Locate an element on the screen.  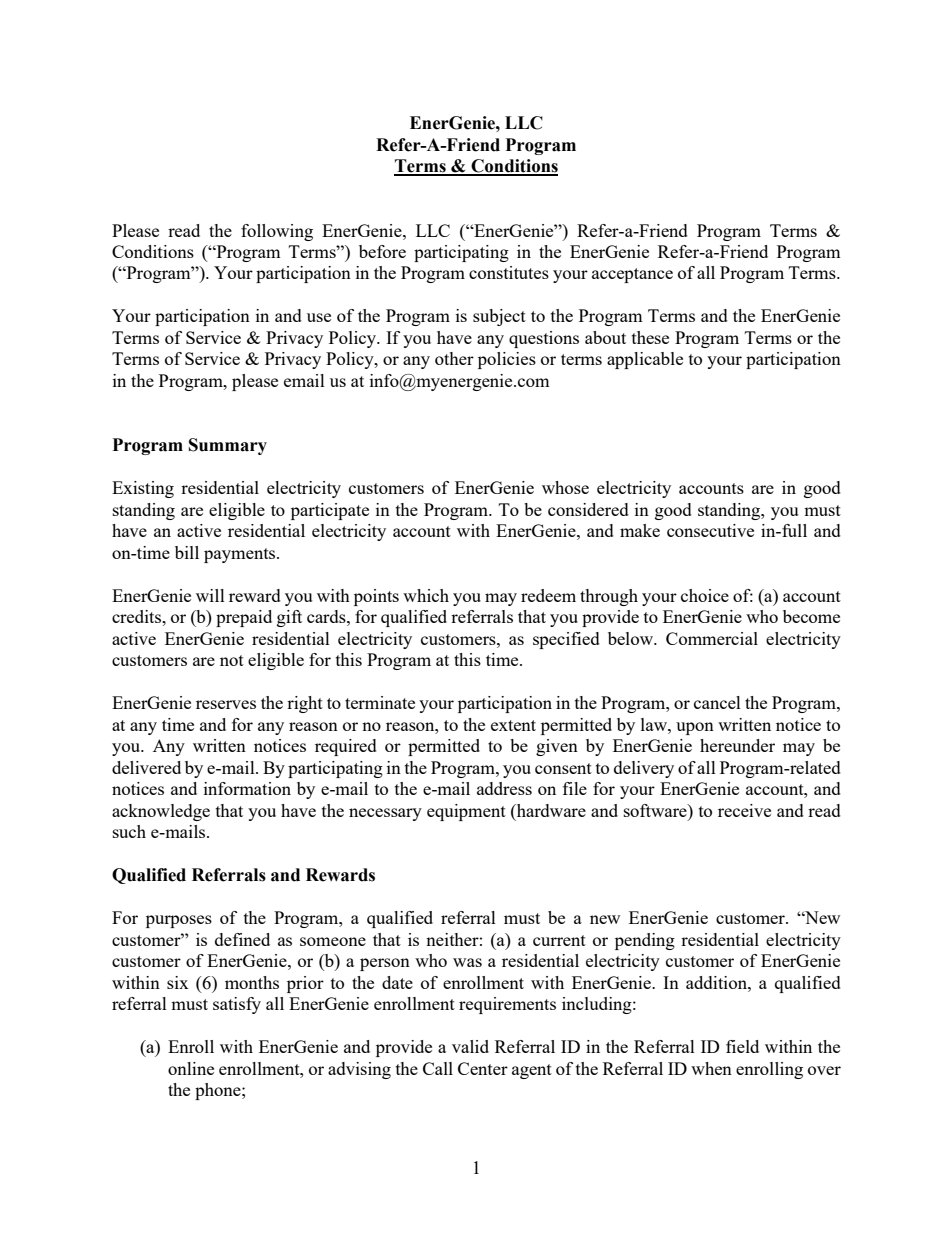
address is located at coordinates (504, 788).
